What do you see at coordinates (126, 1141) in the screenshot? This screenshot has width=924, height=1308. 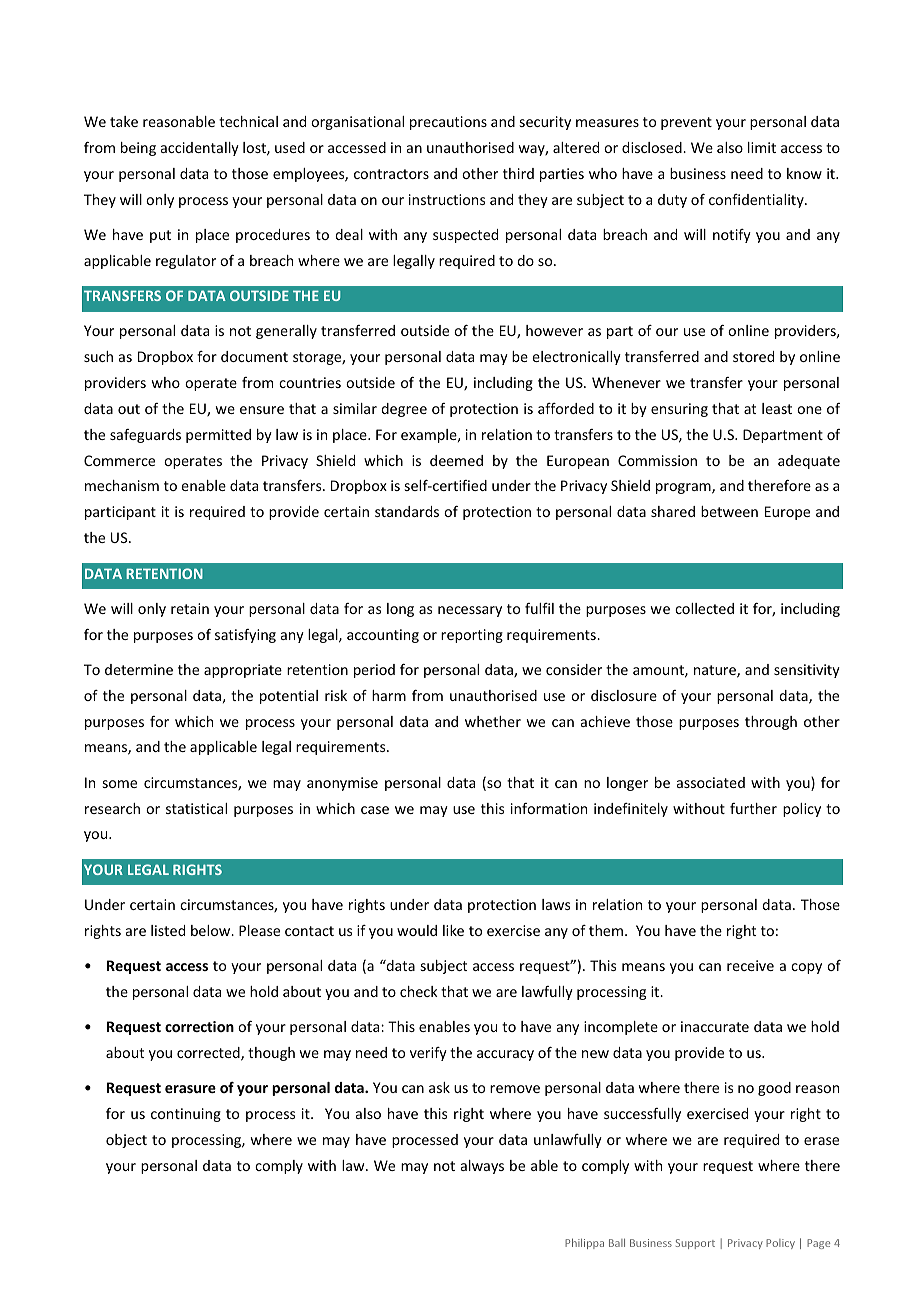 I see `object` at bounding box center [126, 1141].
